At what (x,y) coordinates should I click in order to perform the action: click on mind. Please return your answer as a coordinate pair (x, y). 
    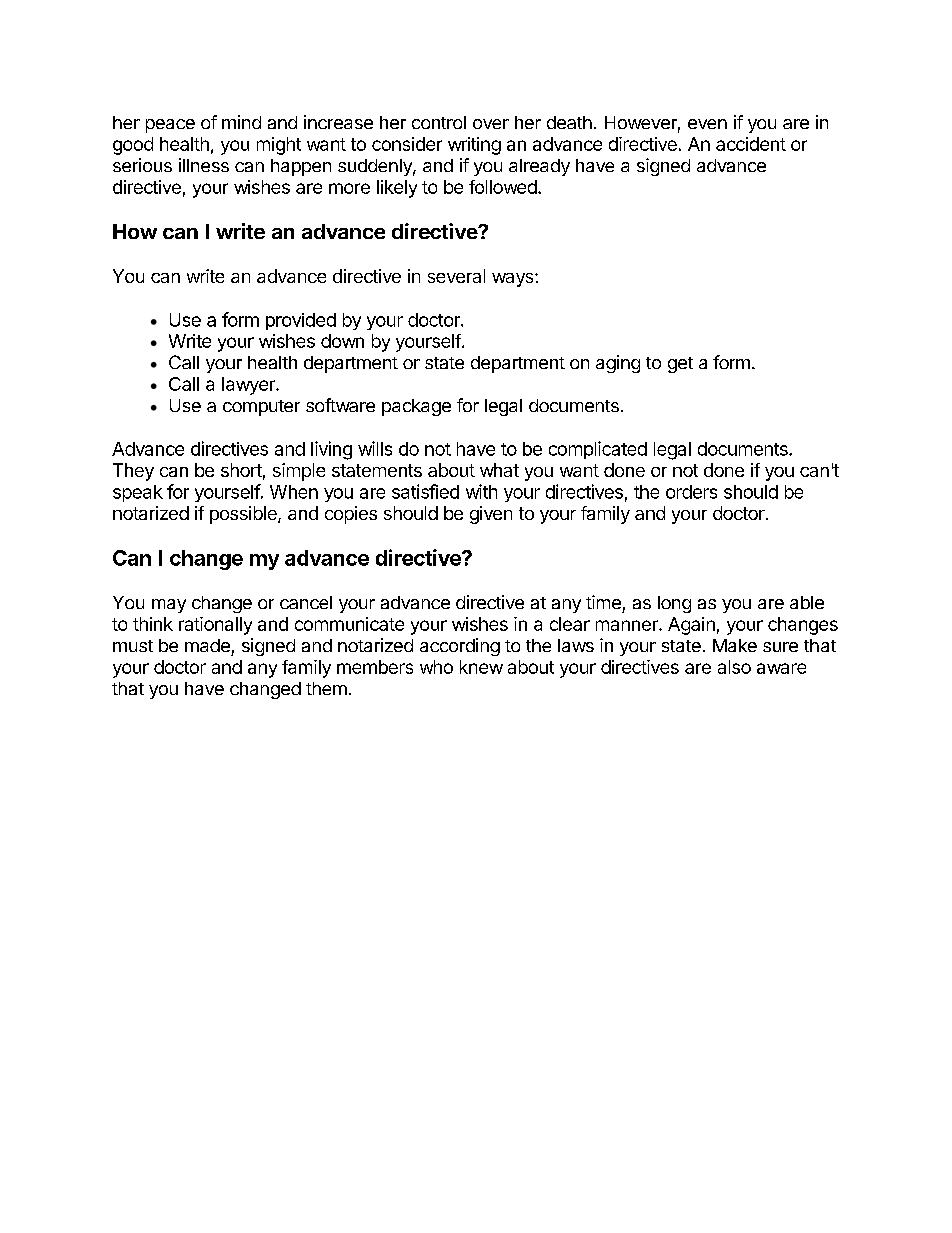
    Looking at the image, I should click on (241, 122).
